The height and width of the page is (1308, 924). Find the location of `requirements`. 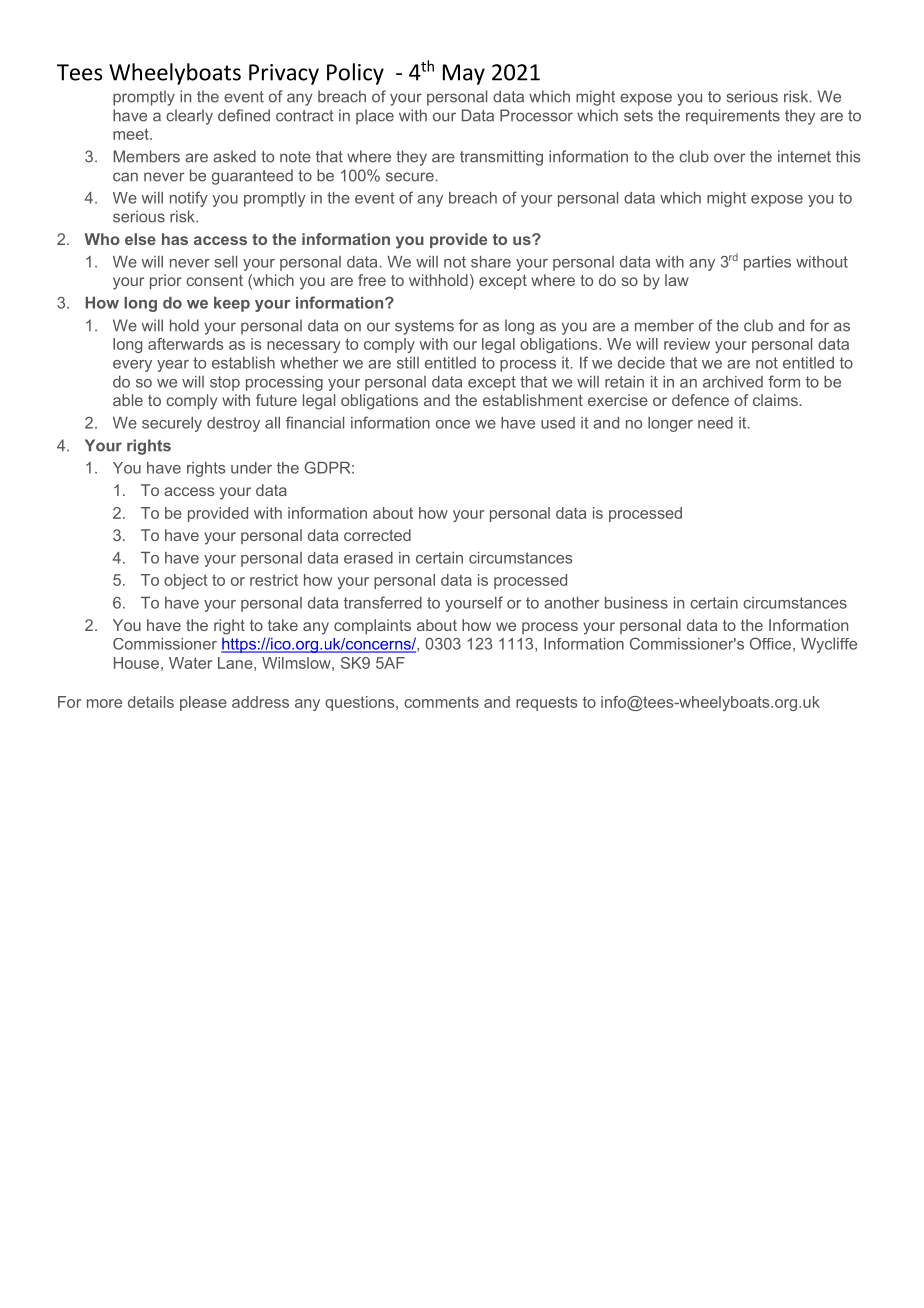

requirements is located at coordinates (733, 117).
